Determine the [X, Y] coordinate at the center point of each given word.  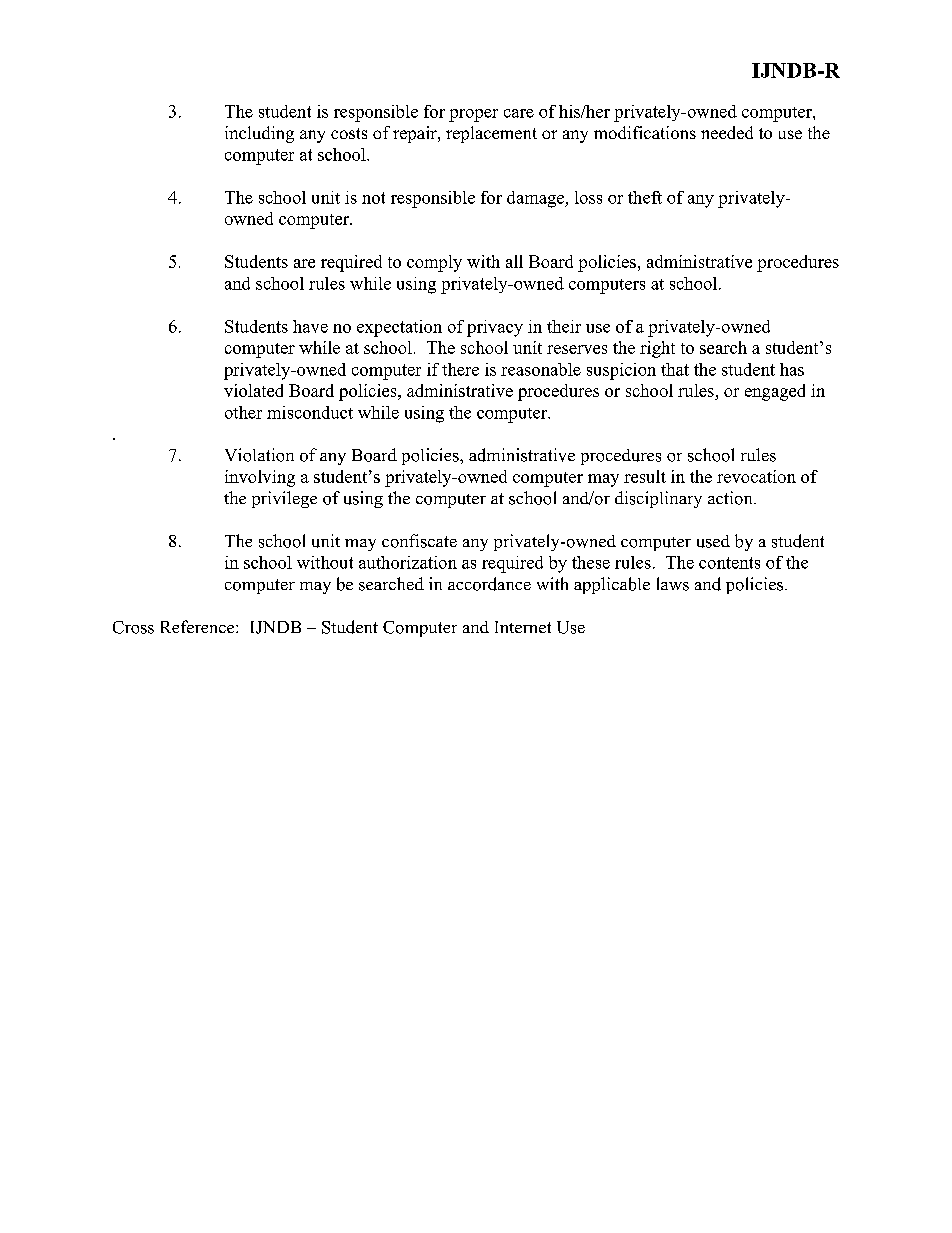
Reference [199, 626]
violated [253, 390]
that [675, 369]
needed [727, 132]
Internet [523, 627]
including [259, 134]
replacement [491, 134]
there [460, 369]
